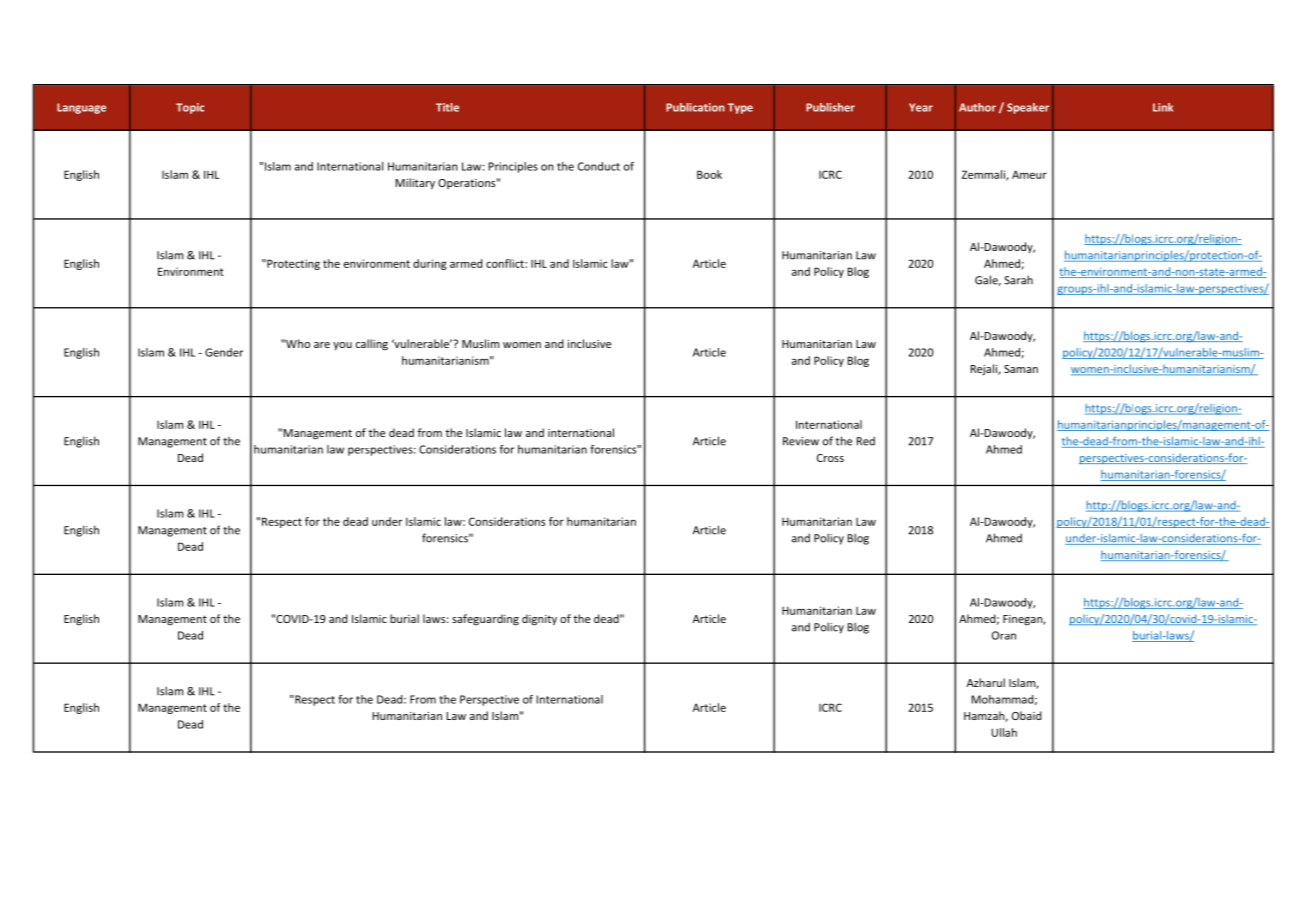  Describe the element at coordinates (372, 345) in the screenshot. I see `calling` at that location.
